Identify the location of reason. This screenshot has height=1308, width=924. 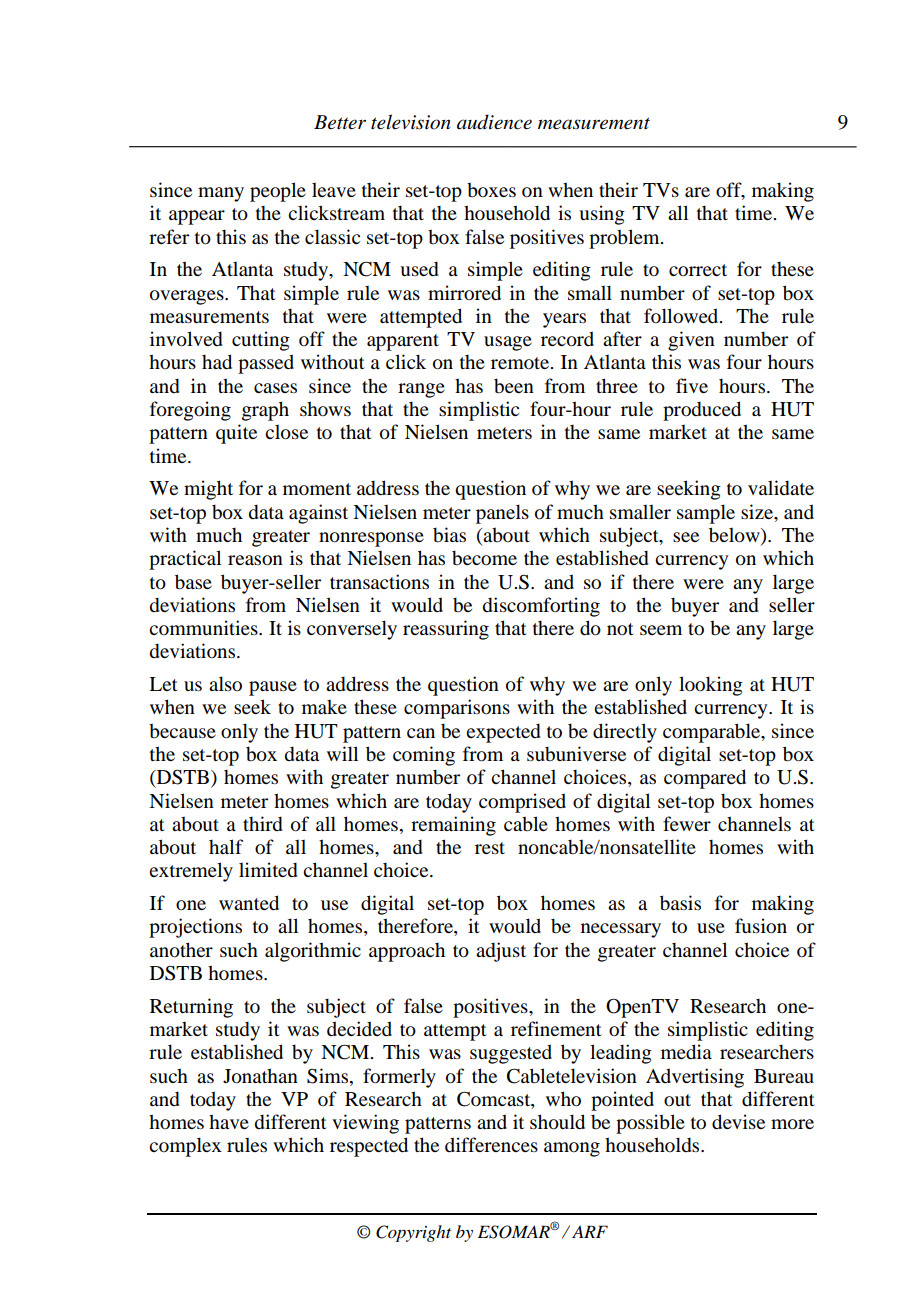
(255, 560).
